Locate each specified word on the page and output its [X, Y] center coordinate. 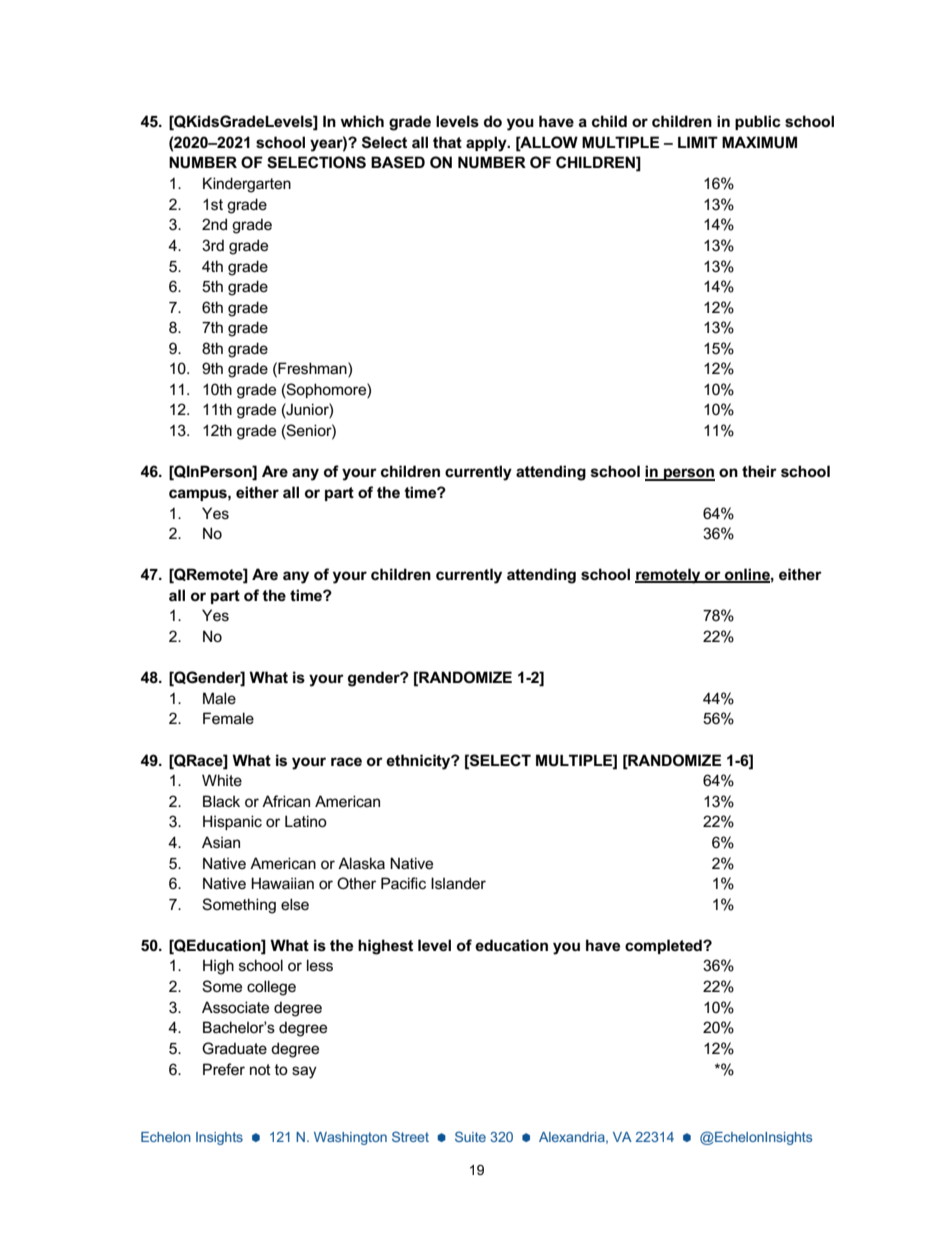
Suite [470, 1136]
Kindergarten [247, 185]
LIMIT [698, 142]
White [222, 780]
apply [487, 144]
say [304, 1072]
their [759, 471]
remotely [669, 576]
